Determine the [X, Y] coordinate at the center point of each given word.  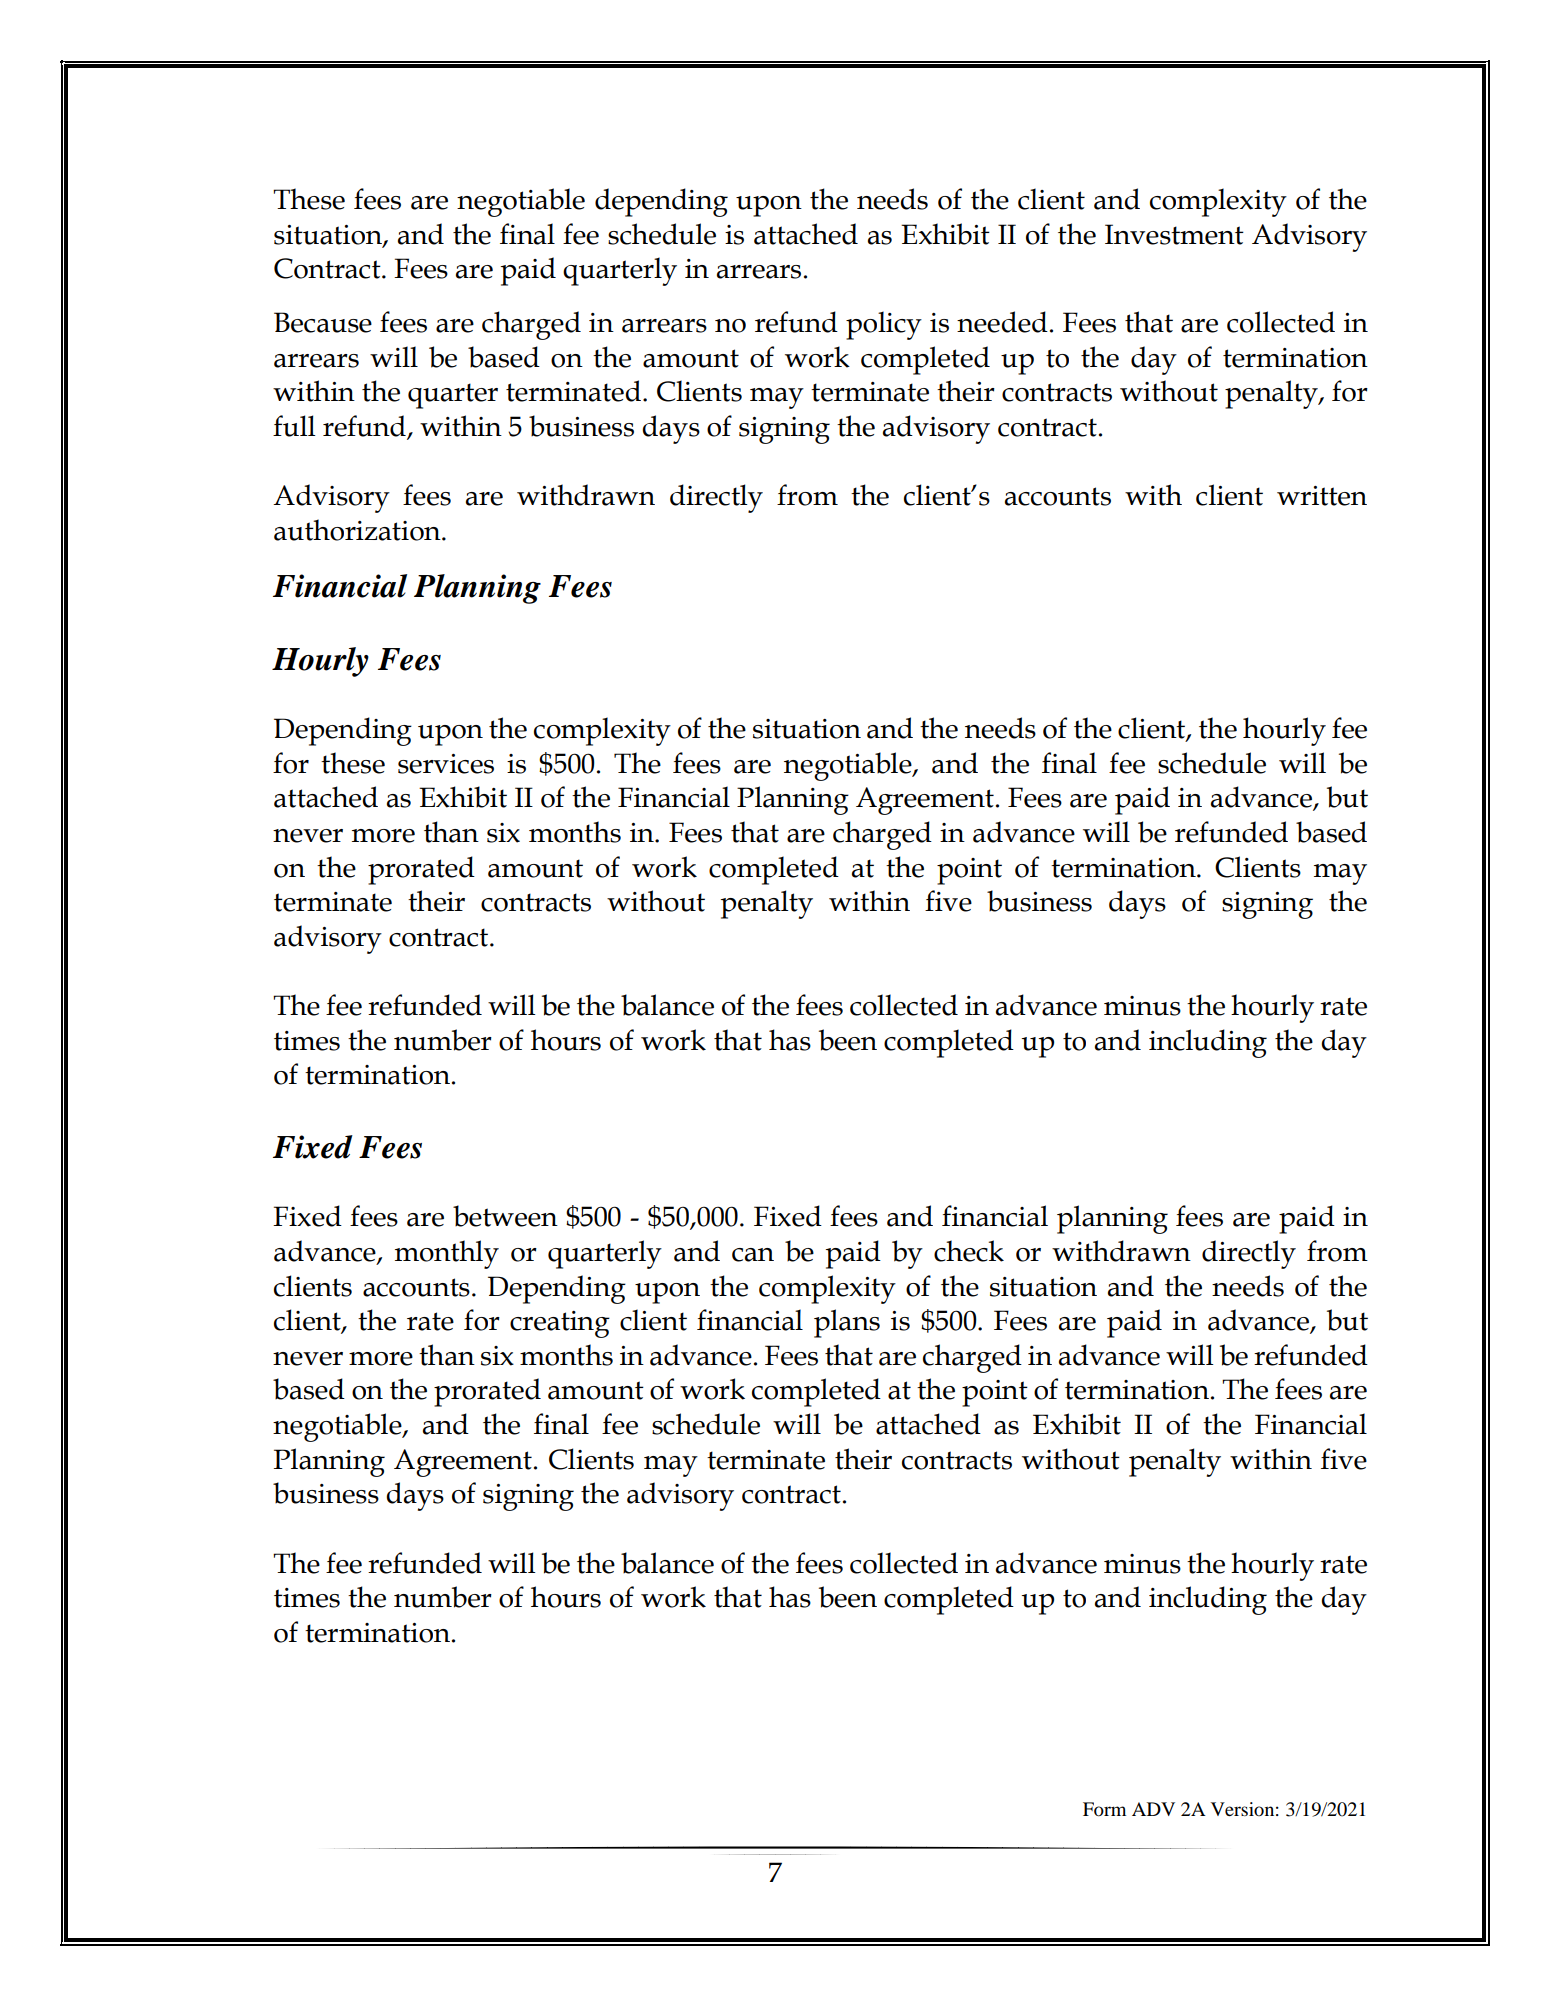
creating [560, 1324]
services [446, 764]
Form [1104, 1809]
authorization [358, 530]
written [1322, 496]
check [969, 1251]
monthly [447, 1254]
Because [323, 322]
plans [847, 1323]
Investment [1174, 234]
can [753, 1255]
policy [884, 325]
